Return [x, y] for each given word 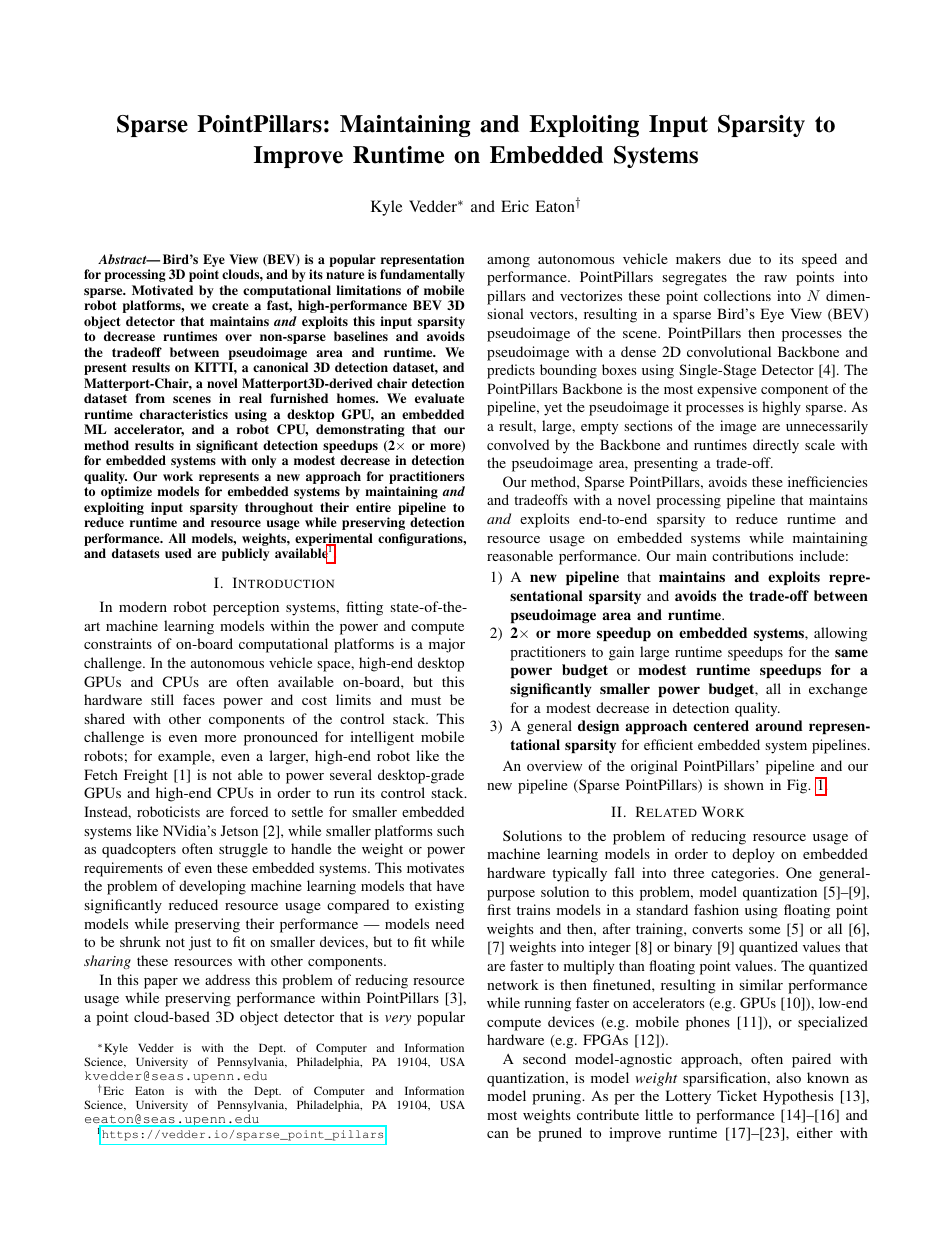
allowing [840, 634]
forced [249, 811]
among [508, 262]
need [450, 923]
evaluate [439, 398]
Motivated [162, 290]
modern [143, 606]
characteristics [184, 414]
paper [161, 983]
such [450, 830]
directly [776, 446]
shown [744, 784]
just [200, 943]
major [447, 645]
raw [775, 278]
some [764, 930]
